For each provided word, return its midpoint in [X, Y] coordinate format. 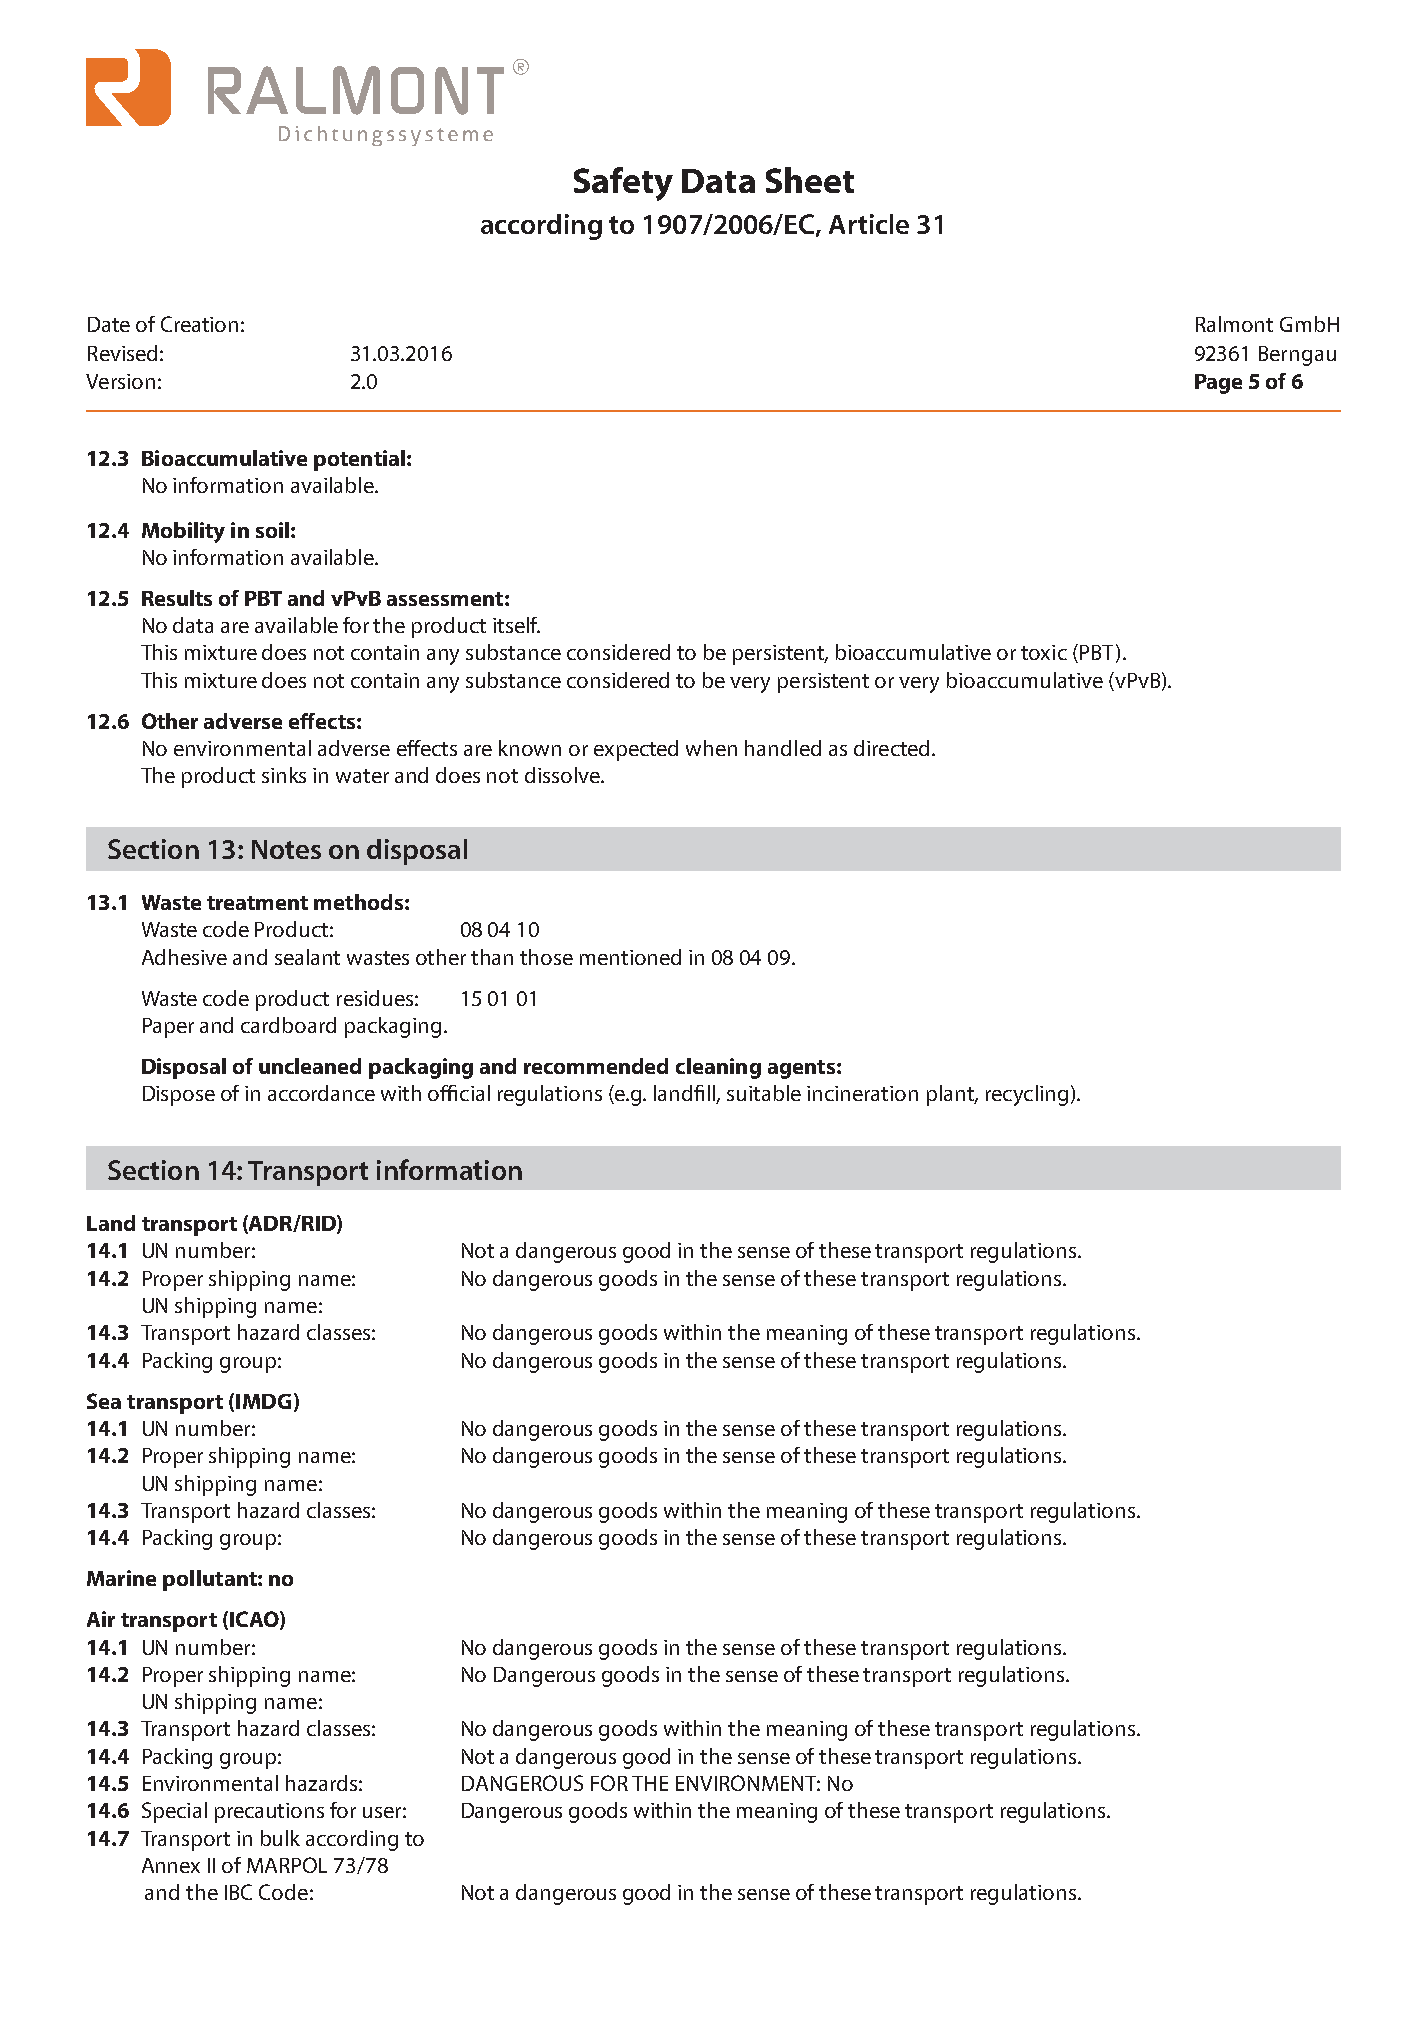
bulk [280, 1838]
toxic [1044, 652]
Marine [121, 1578]
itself [516, 625]
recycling [1027, 1095]
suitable [764, 1093]
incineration [862, 1093]
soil [272, 530]
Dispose [179, 1096]
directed [893, 748]
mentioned [630, 957]
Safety [623, 184]
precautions [269, 1813]
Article [869, 224]
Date [109, 324]
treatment [257, 903]
